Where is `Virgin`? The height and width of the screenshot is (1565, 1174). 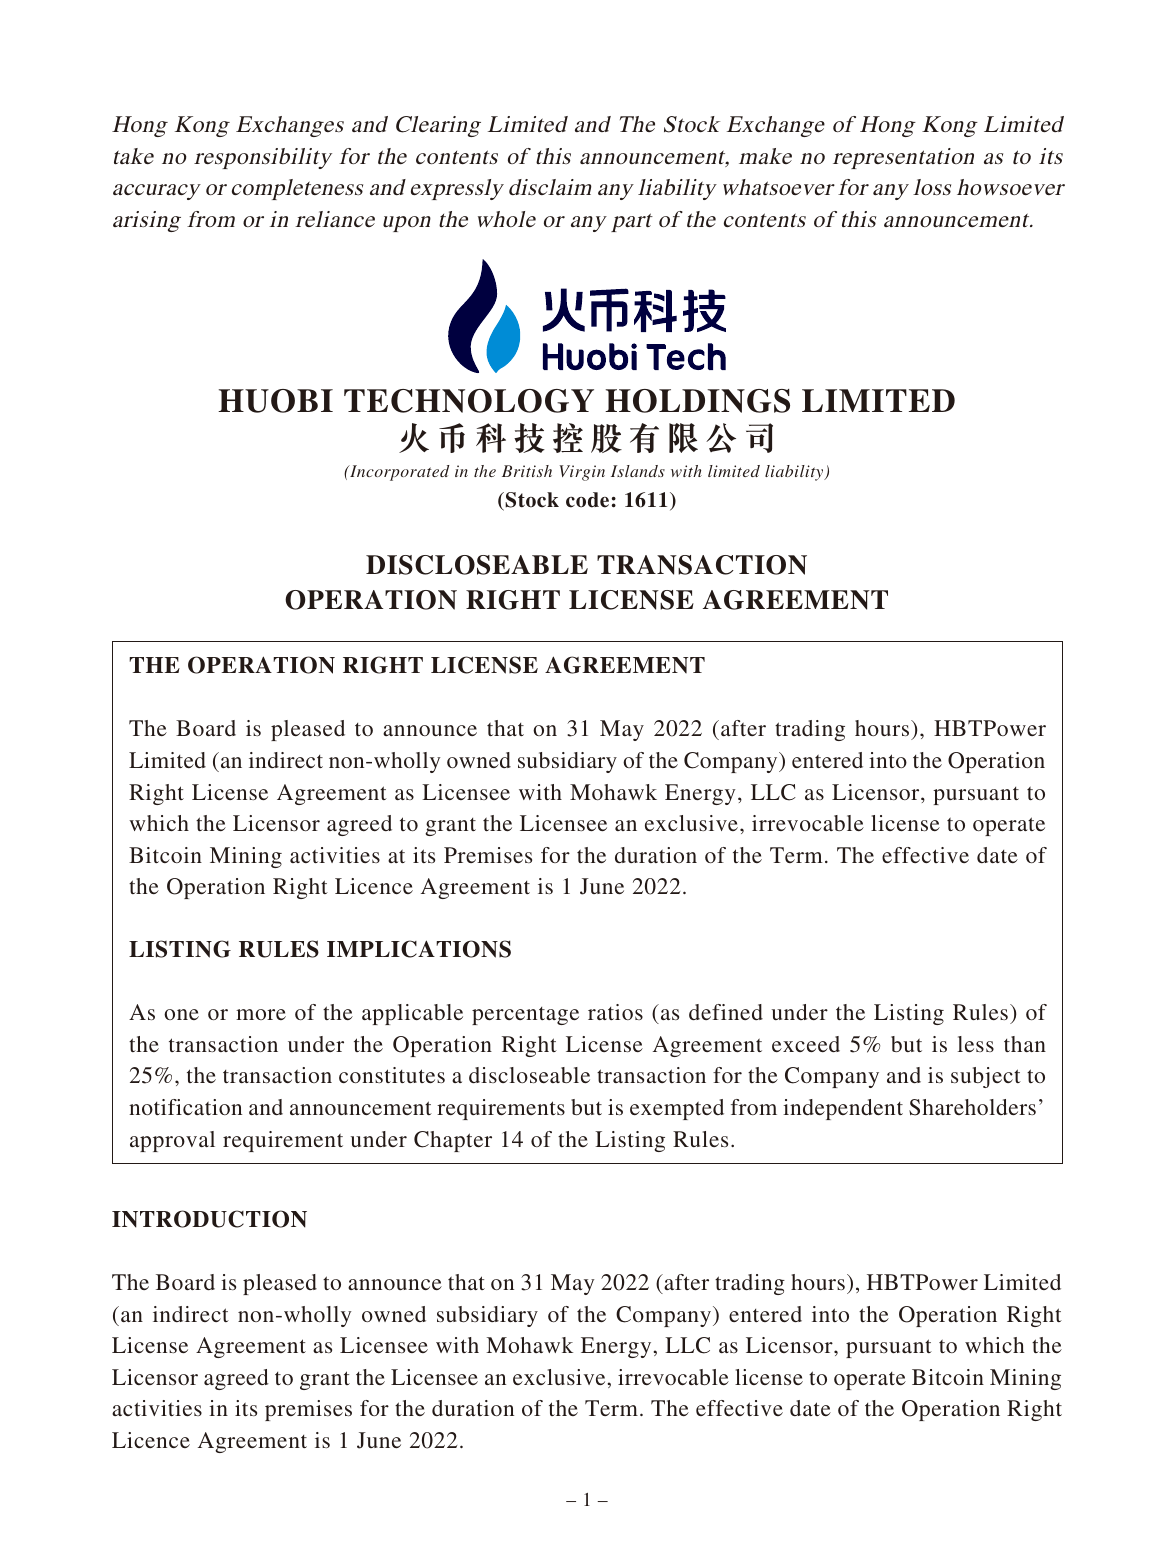
Virgin is located at coordinates (582, 473).
